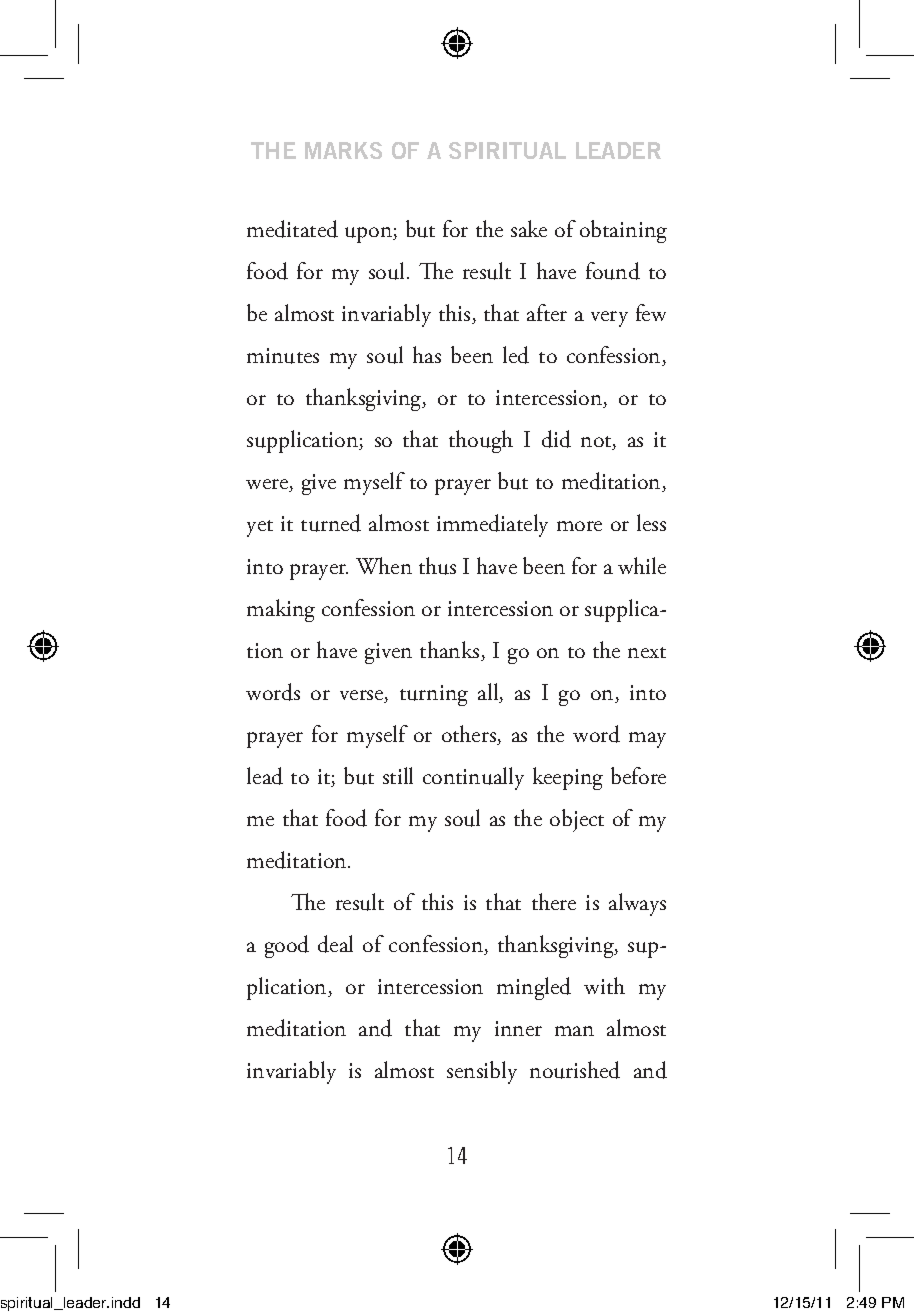 This screenshot has height=1316, width=914. I want to click on good, so click(287, 946).
